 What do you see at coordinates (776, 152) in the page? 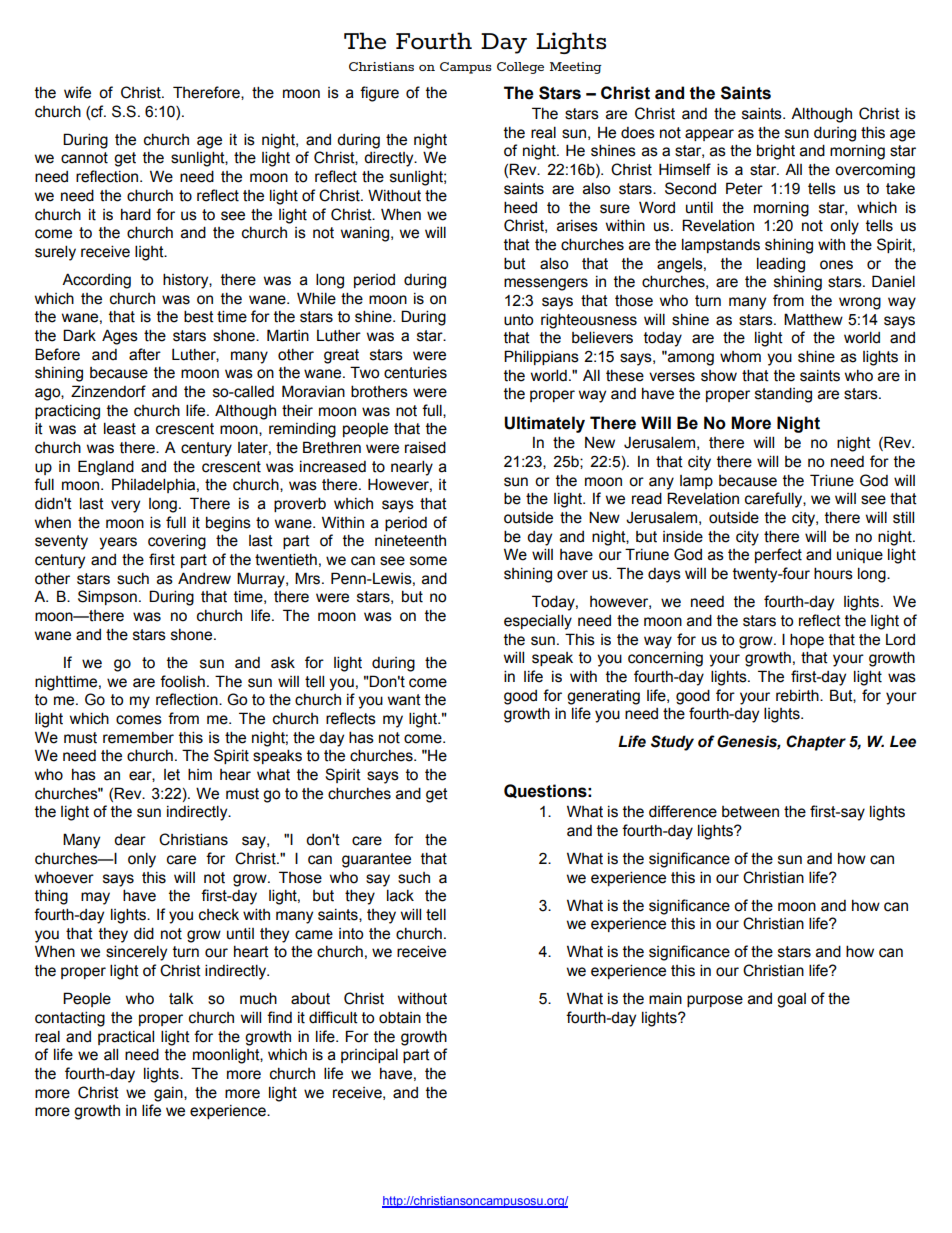
I see `bright` at bounding box center [776, 152].
